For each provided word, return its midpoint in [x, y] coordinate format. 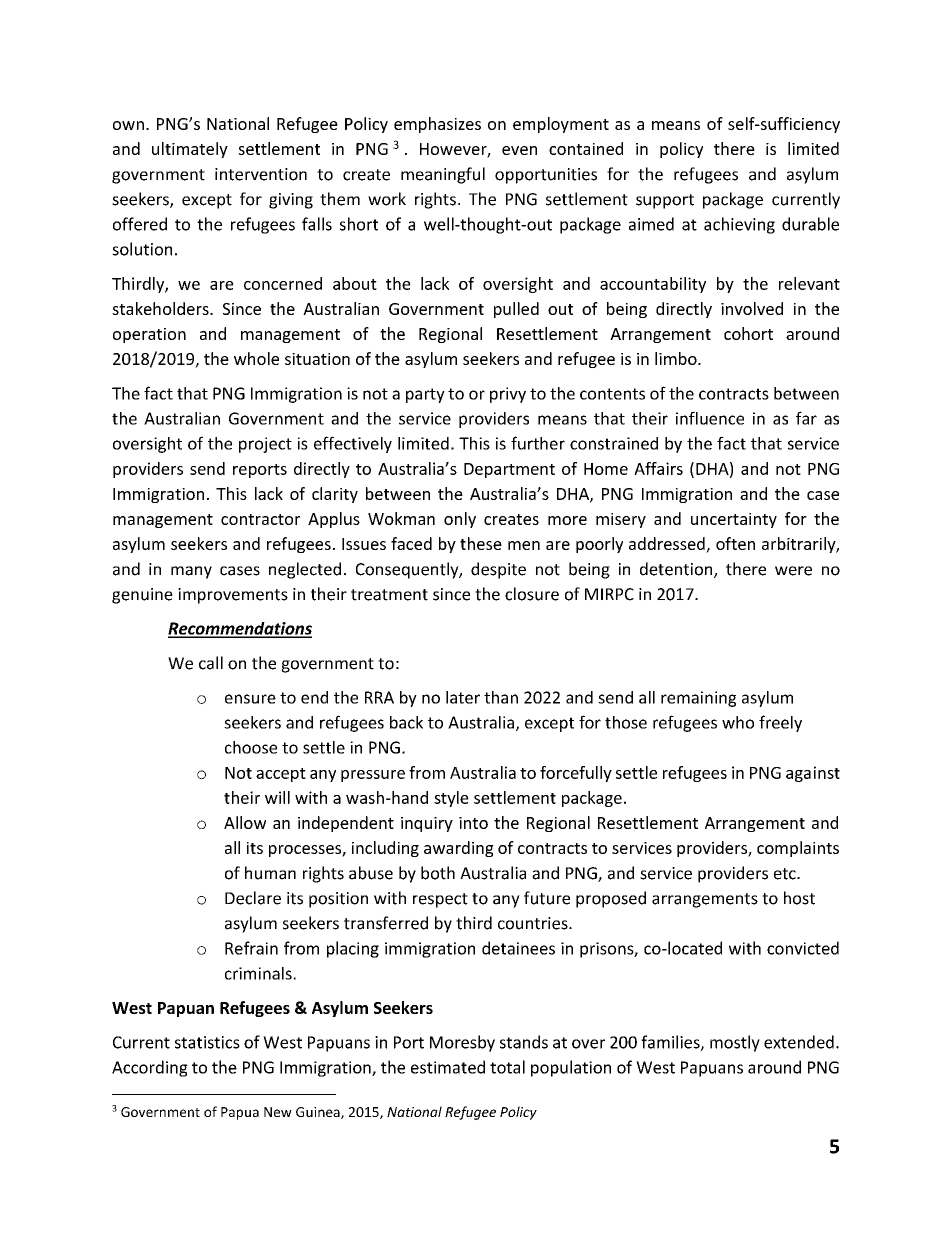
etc [786, 874]
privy [508, 395]
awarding [459, 849]
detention [677, 570]
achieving [739, 225]
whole [256, 358]
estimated [448, 1067]
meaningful [443, 175]
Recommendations [240, 629]
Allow [245, 822]
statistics [207, 1042]
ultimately [190, 150]
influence [710, 418]
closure [532, 594]
